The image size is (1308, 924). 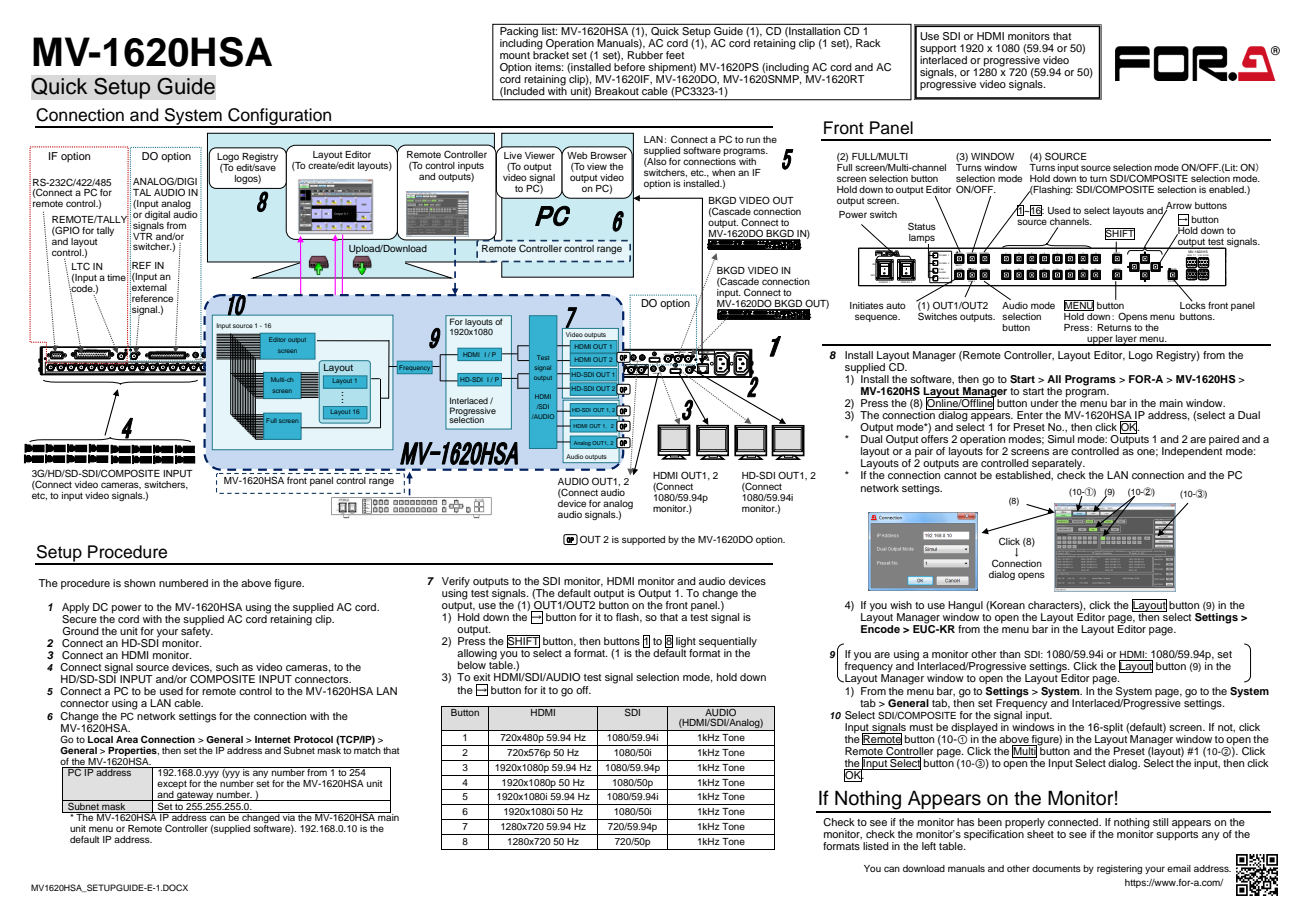 I want to click on shown, so click(x=139, y=583).
